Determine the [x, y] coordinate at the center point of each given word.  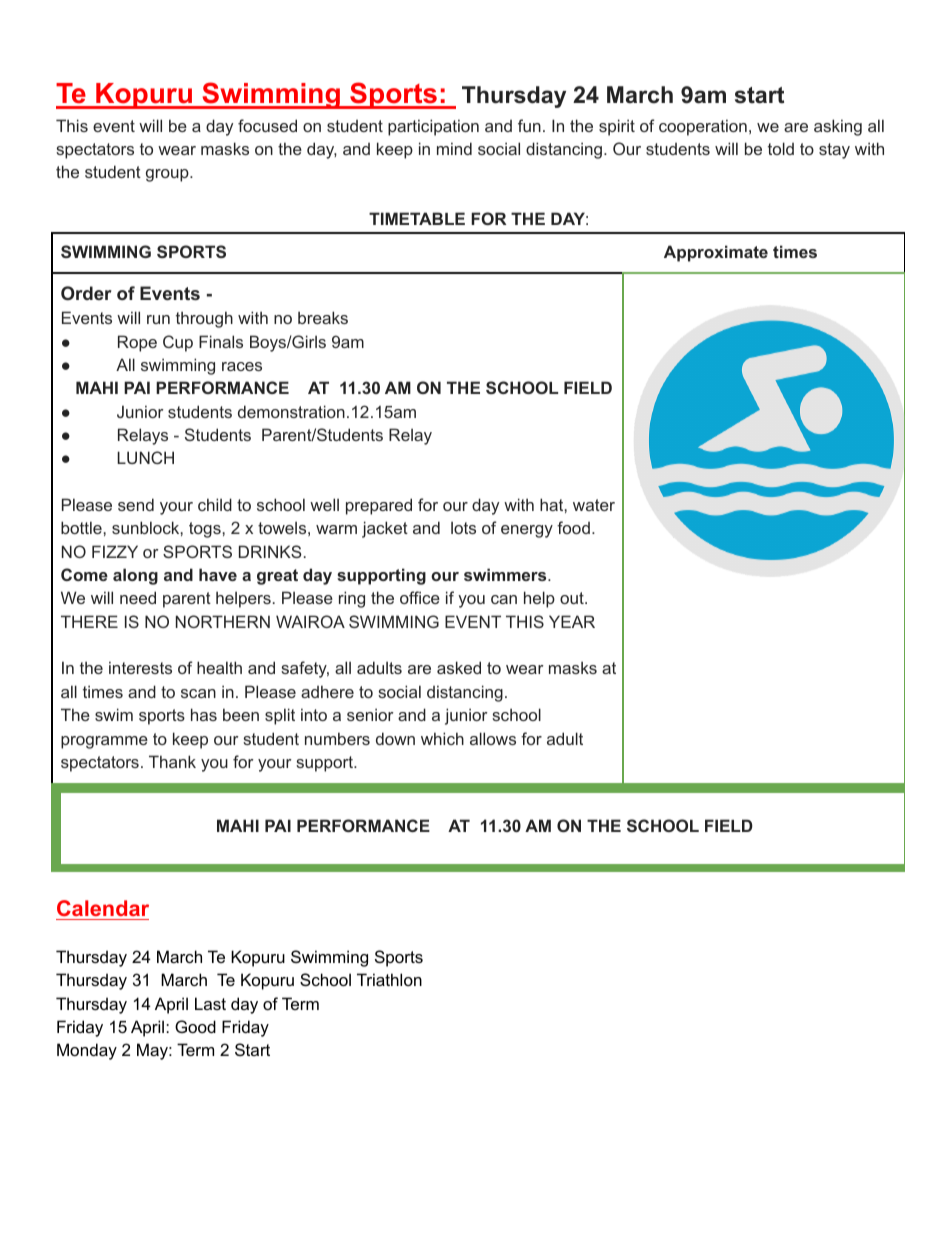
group [168, 175]
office [420, 597]
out [573, 598]
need [138, 597]
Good [195, 1026]
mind [454, 148]
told [781, 148]
